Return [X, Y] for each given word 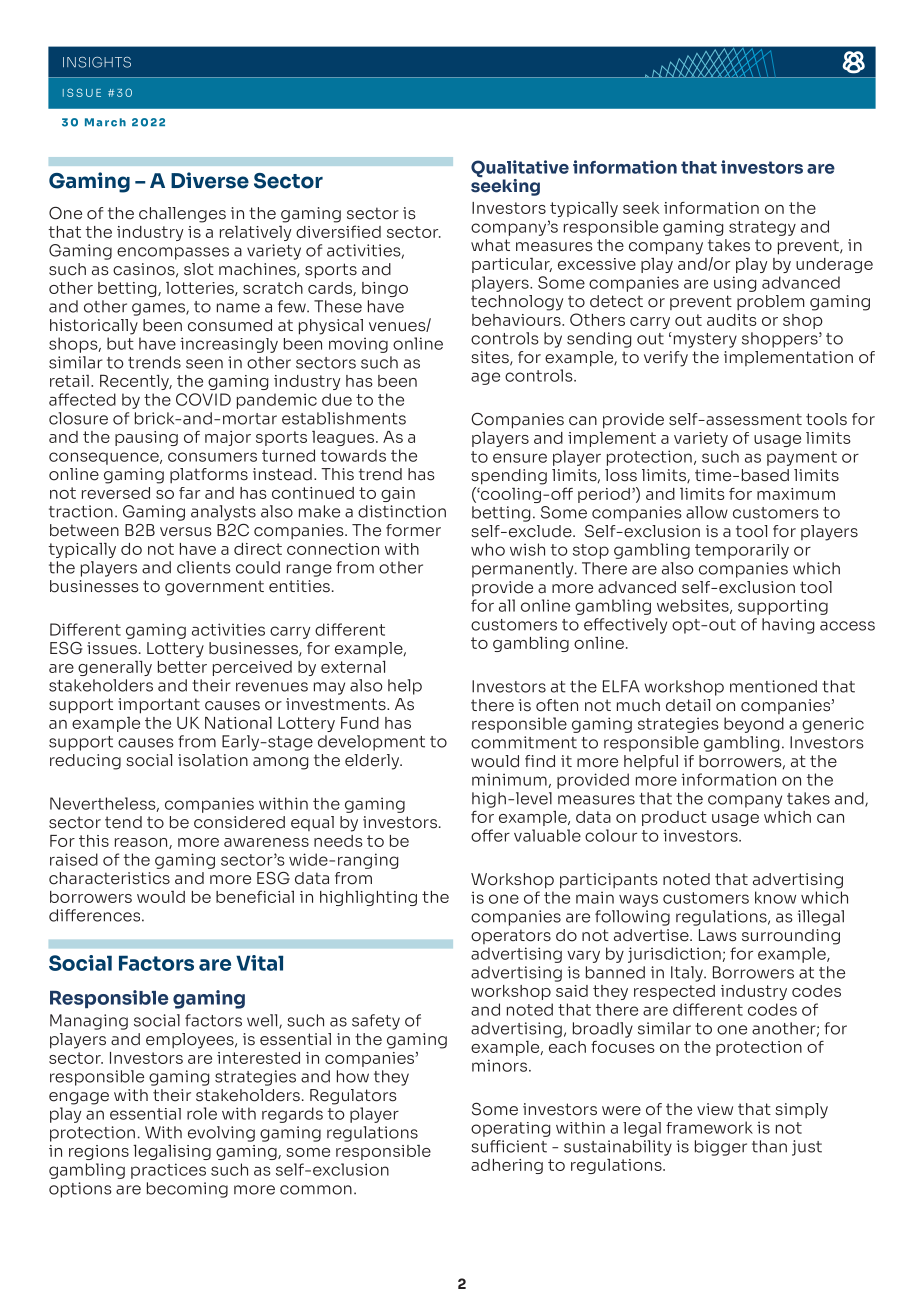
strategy [762, 228]
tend [123, 822]
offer [490, 835]
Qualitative [520, 170]
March [105, 122]
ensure [520, 458]
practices [168, 1171]
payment [802, 458]
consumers [212, 457]
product [674, 818]
